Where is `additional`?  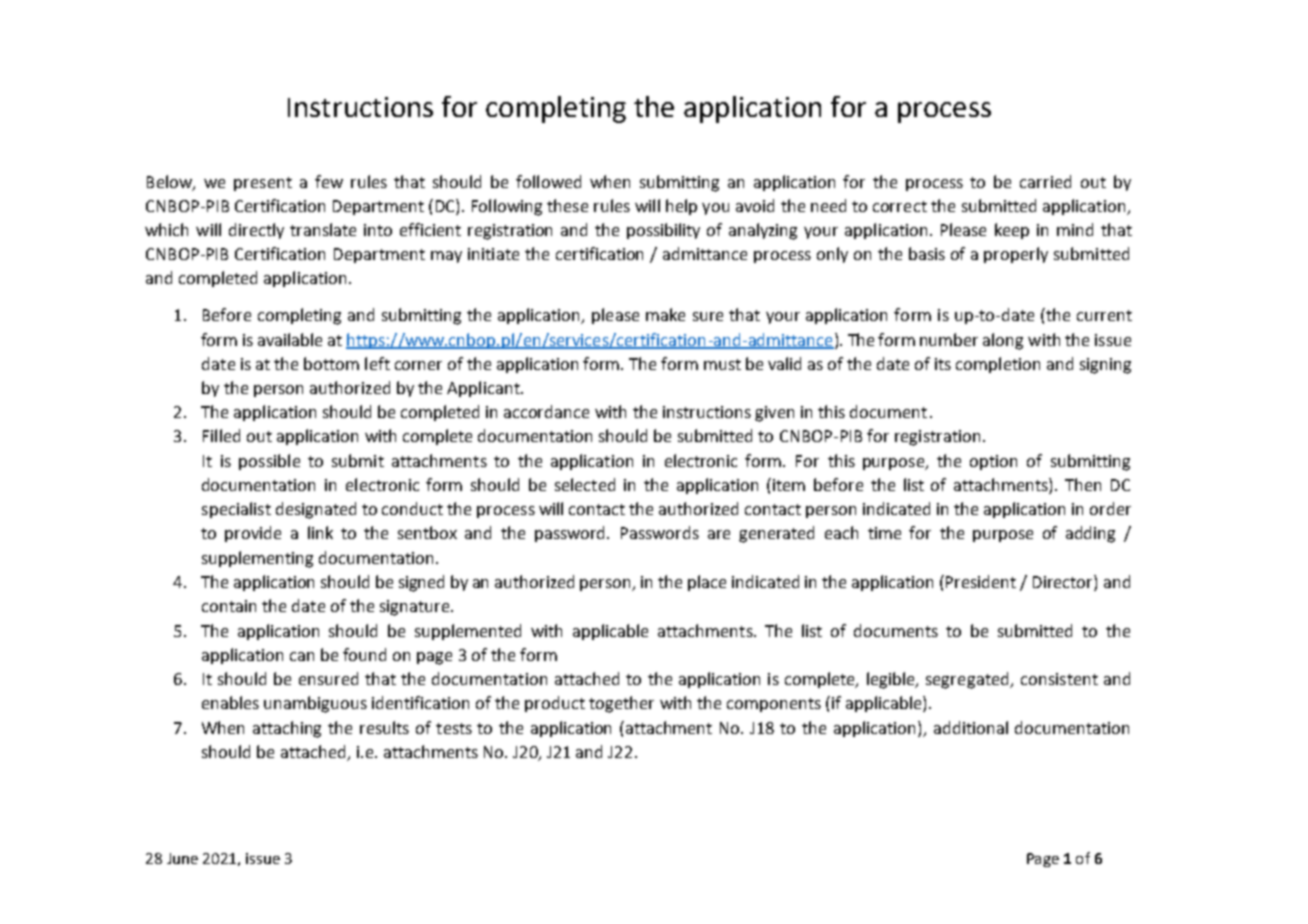
additional is located at coordinates (971, 727).
